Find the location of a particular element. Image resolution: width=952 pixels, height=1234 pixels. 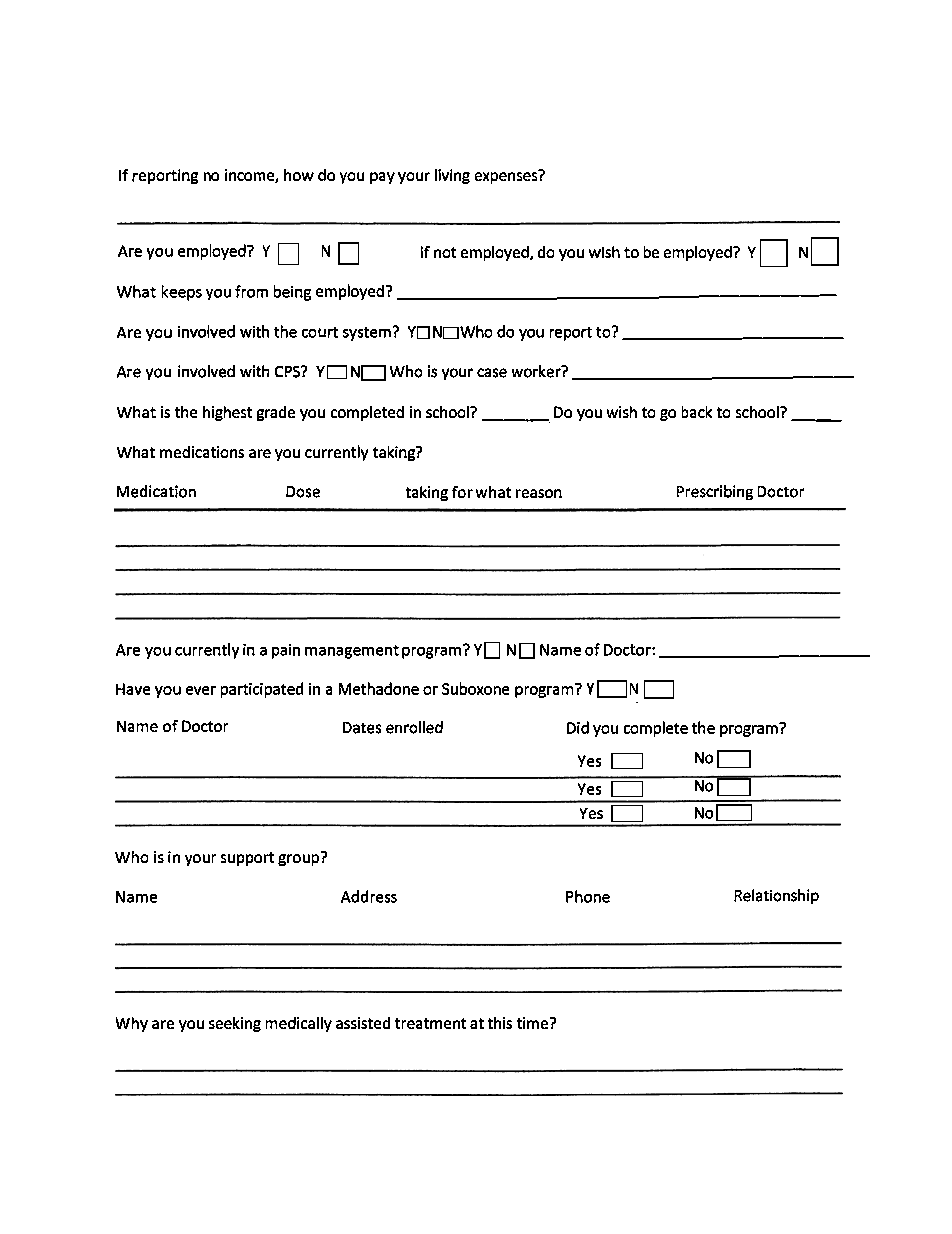

living is located at coordinates (452, 176).
